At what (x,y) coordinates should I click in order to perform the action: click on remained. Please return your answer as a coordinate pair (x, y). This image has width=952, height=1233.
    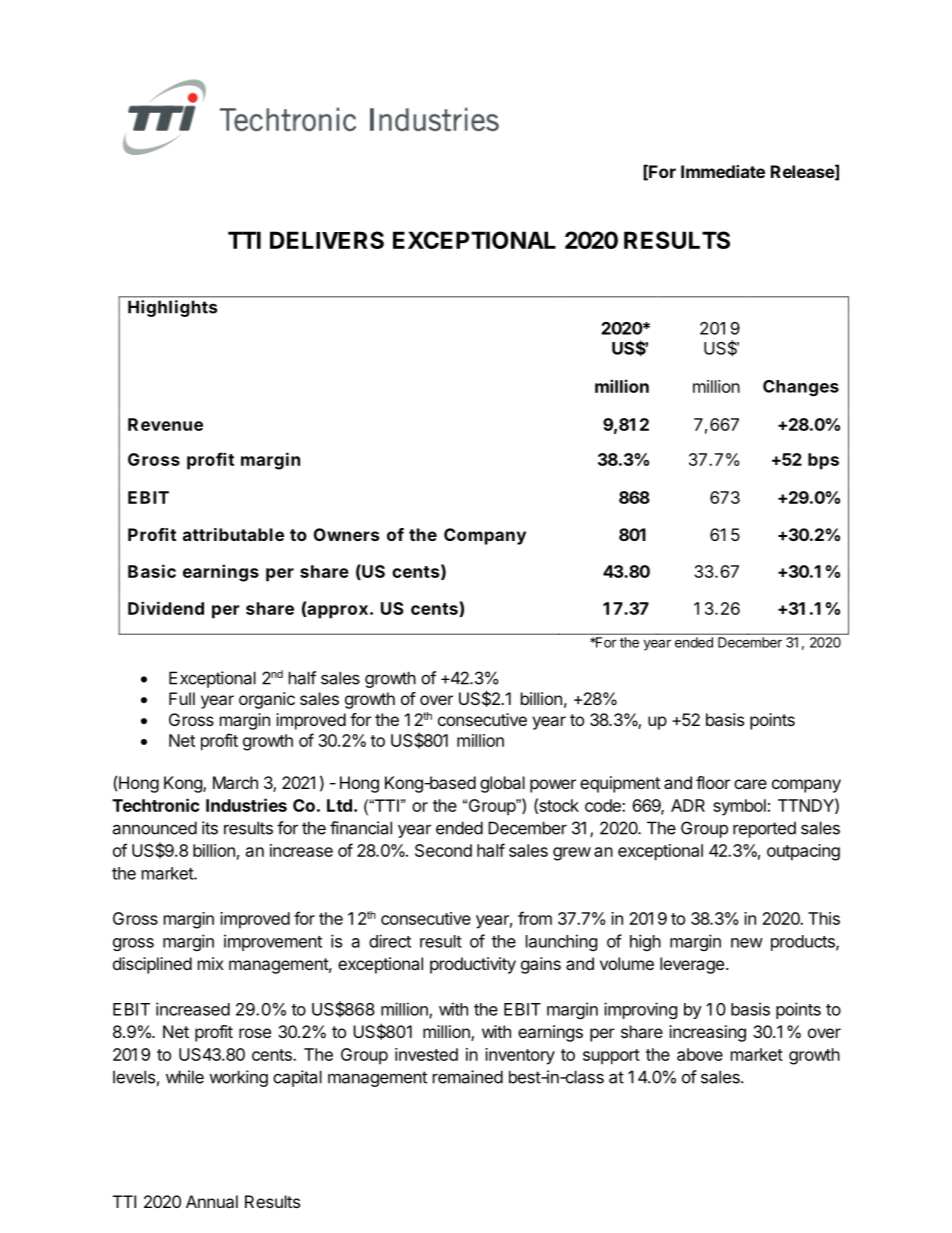
    Looking at the image, I should click on (468, 1077).
